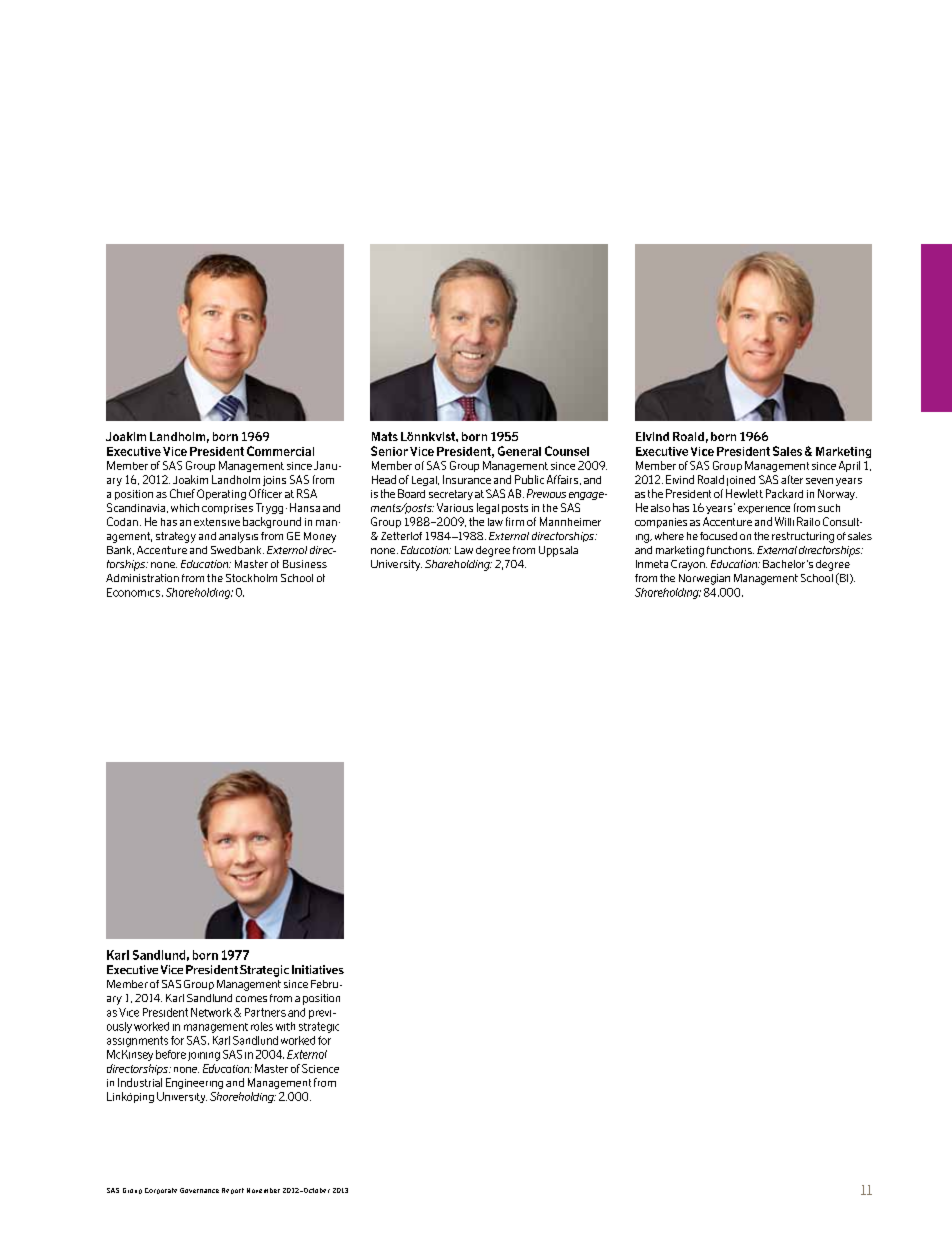  What do you see at coordinates (558, 551) in the screenshot?
I see `Uppsala` at bounding box center [558, 551].
